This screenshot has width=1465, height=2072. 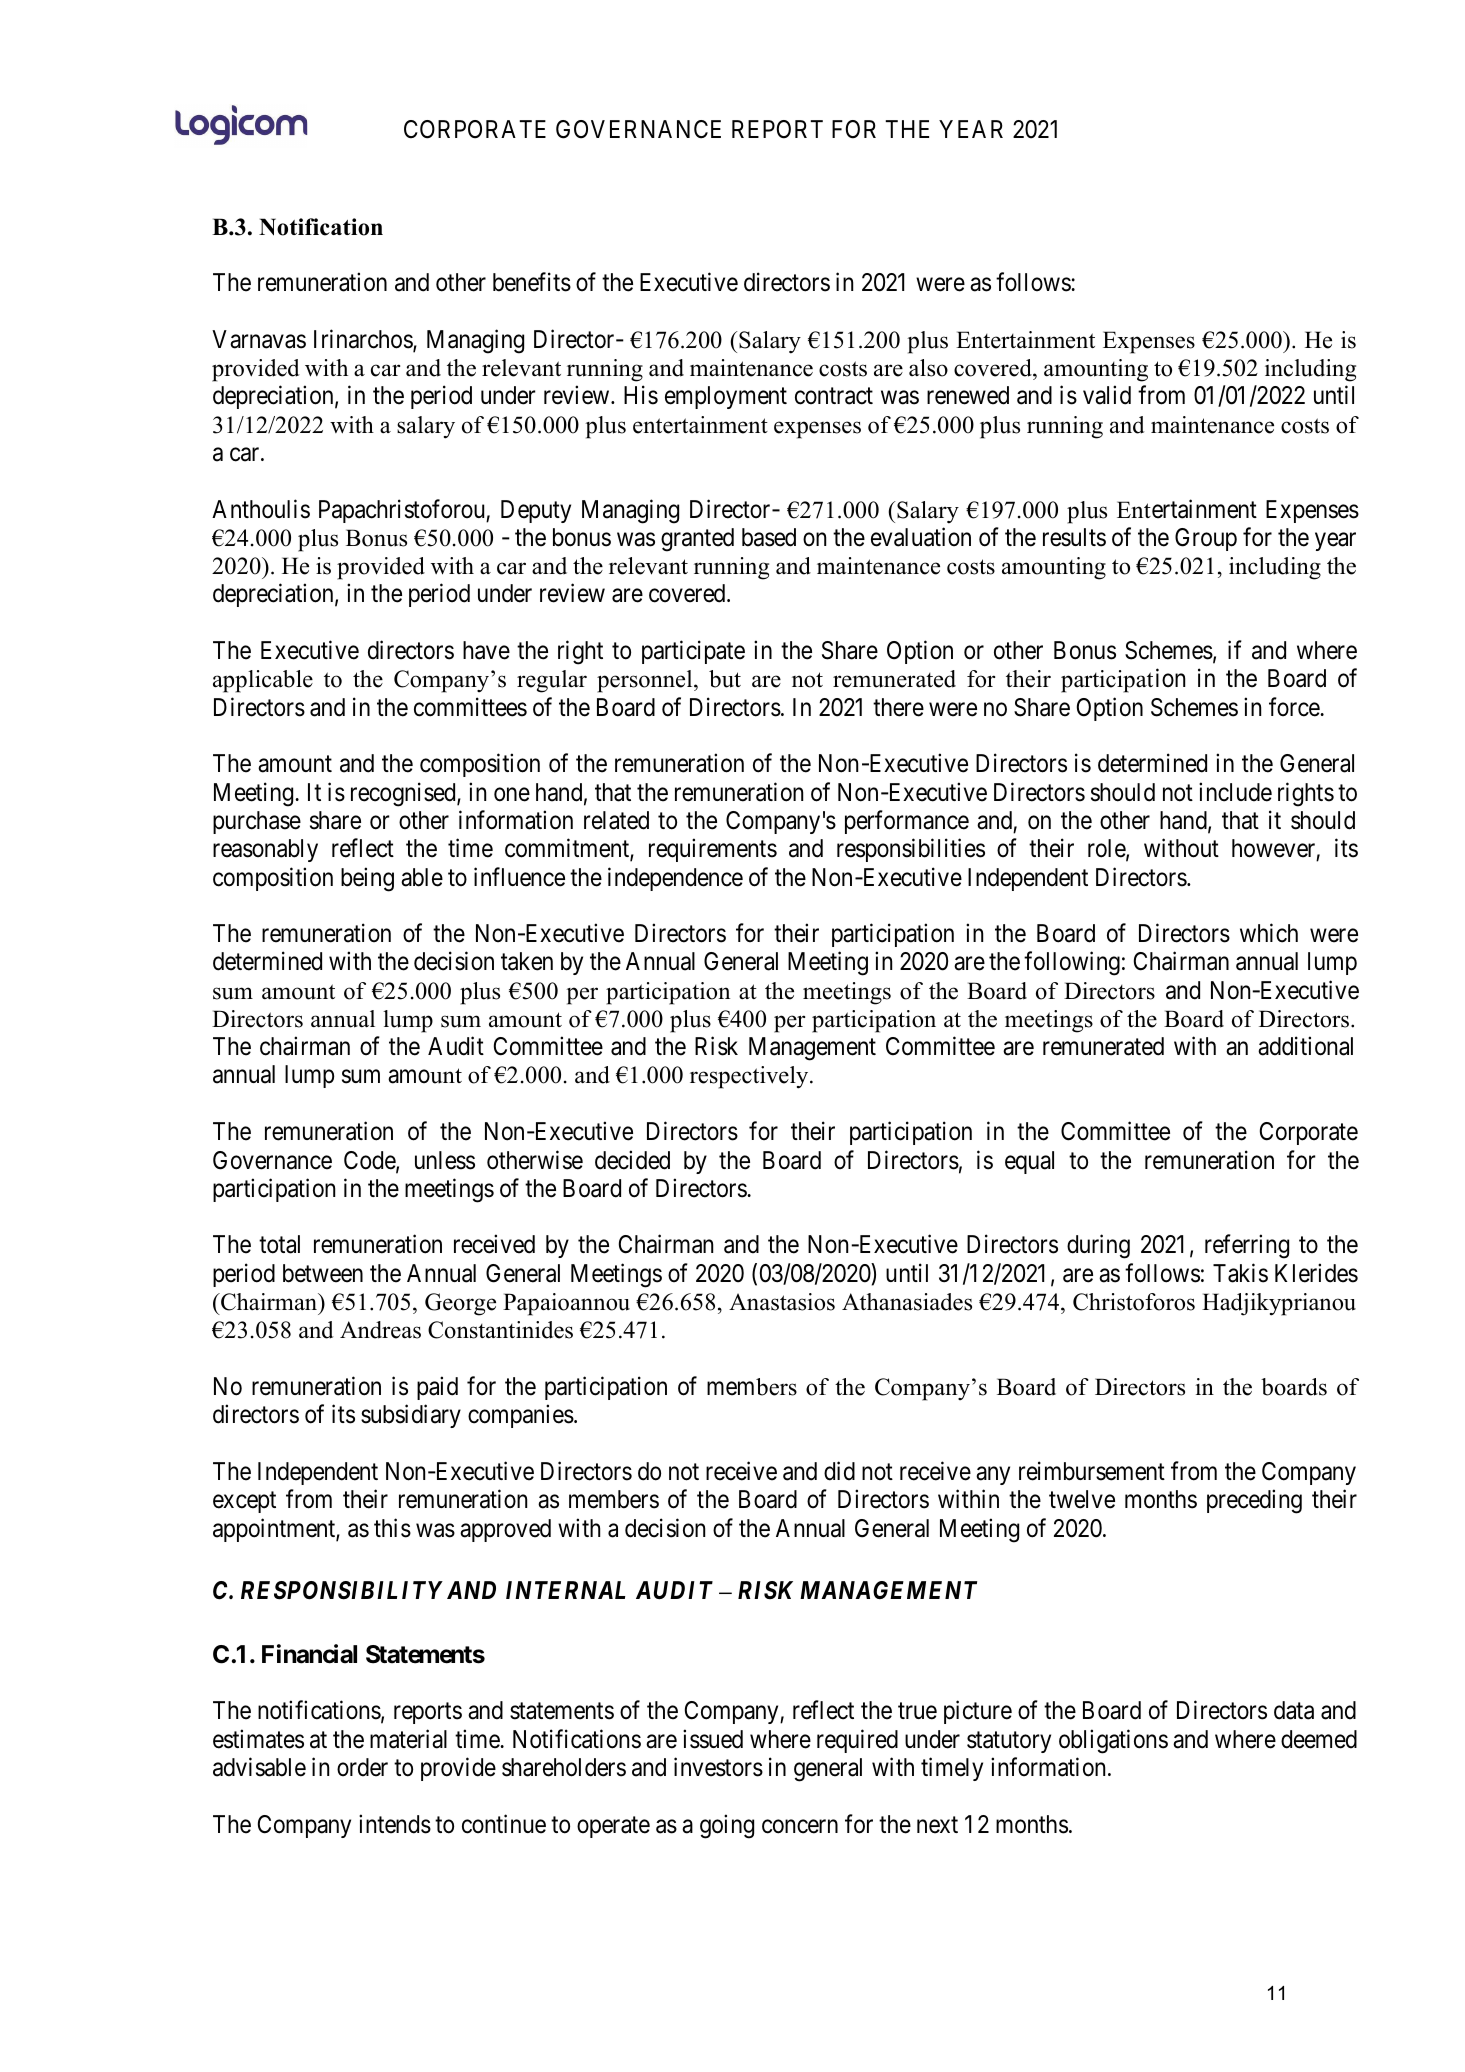 What do you see at coordinates (750, 1077) in the screenshot?
I see `respectively` at bounding box center [750, 1077].
